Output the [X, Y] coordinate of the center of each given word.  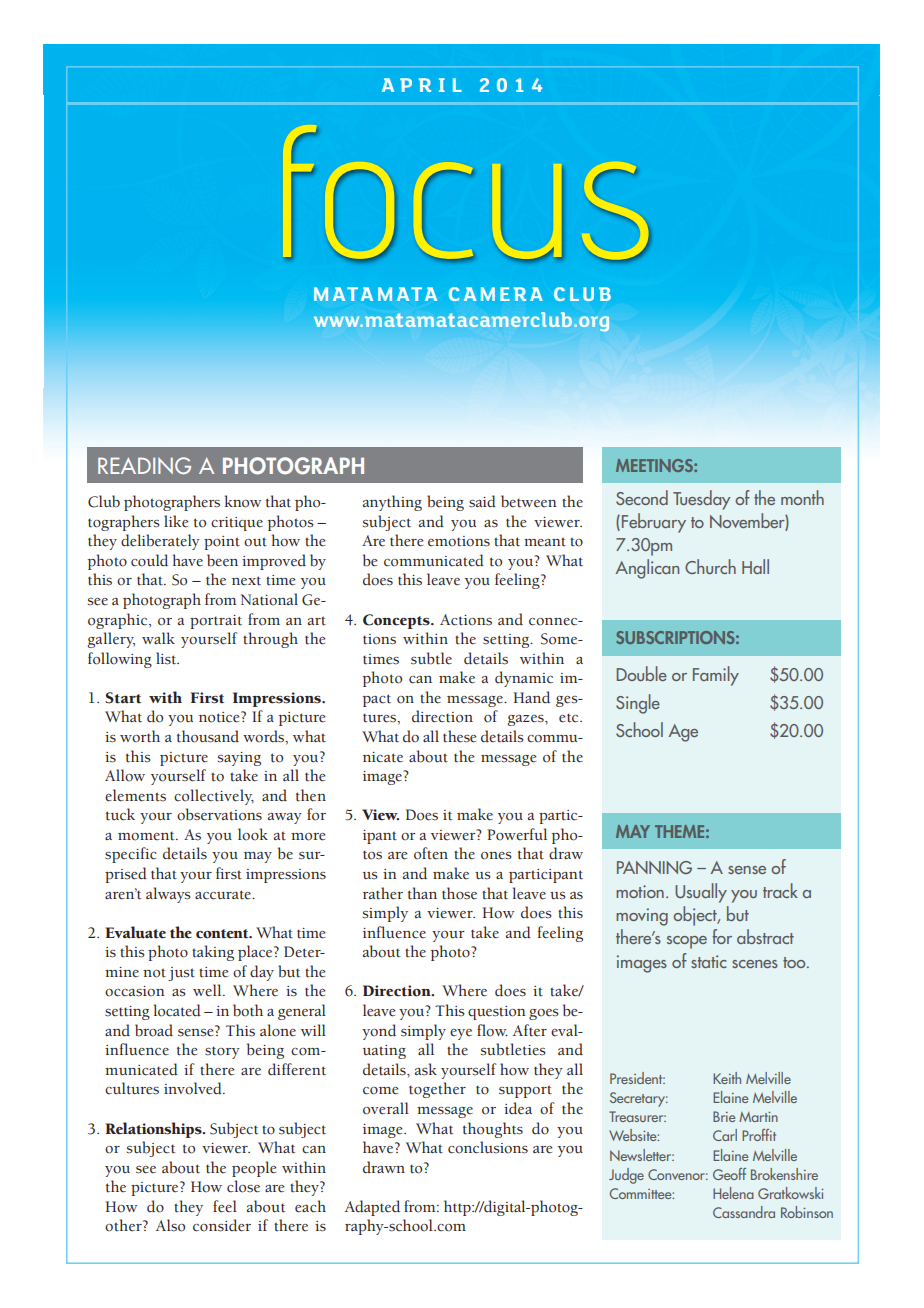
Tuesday [701, 500]
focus [468, 196]
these [460, 736]
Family [716, 676]
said [482, 501]
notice [220, 717]
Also [170, 1225]
